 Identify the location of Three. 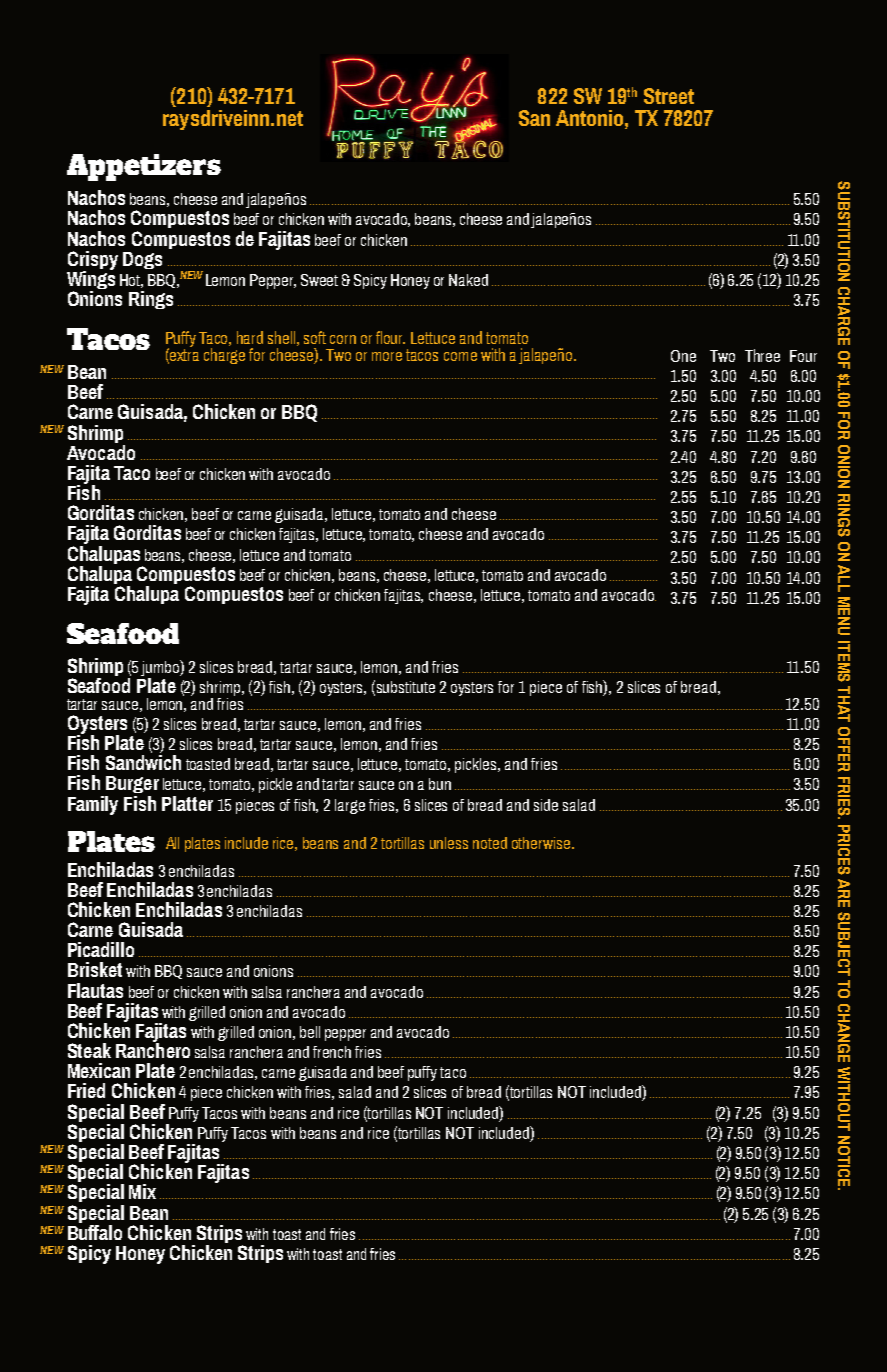
(762, 355).
